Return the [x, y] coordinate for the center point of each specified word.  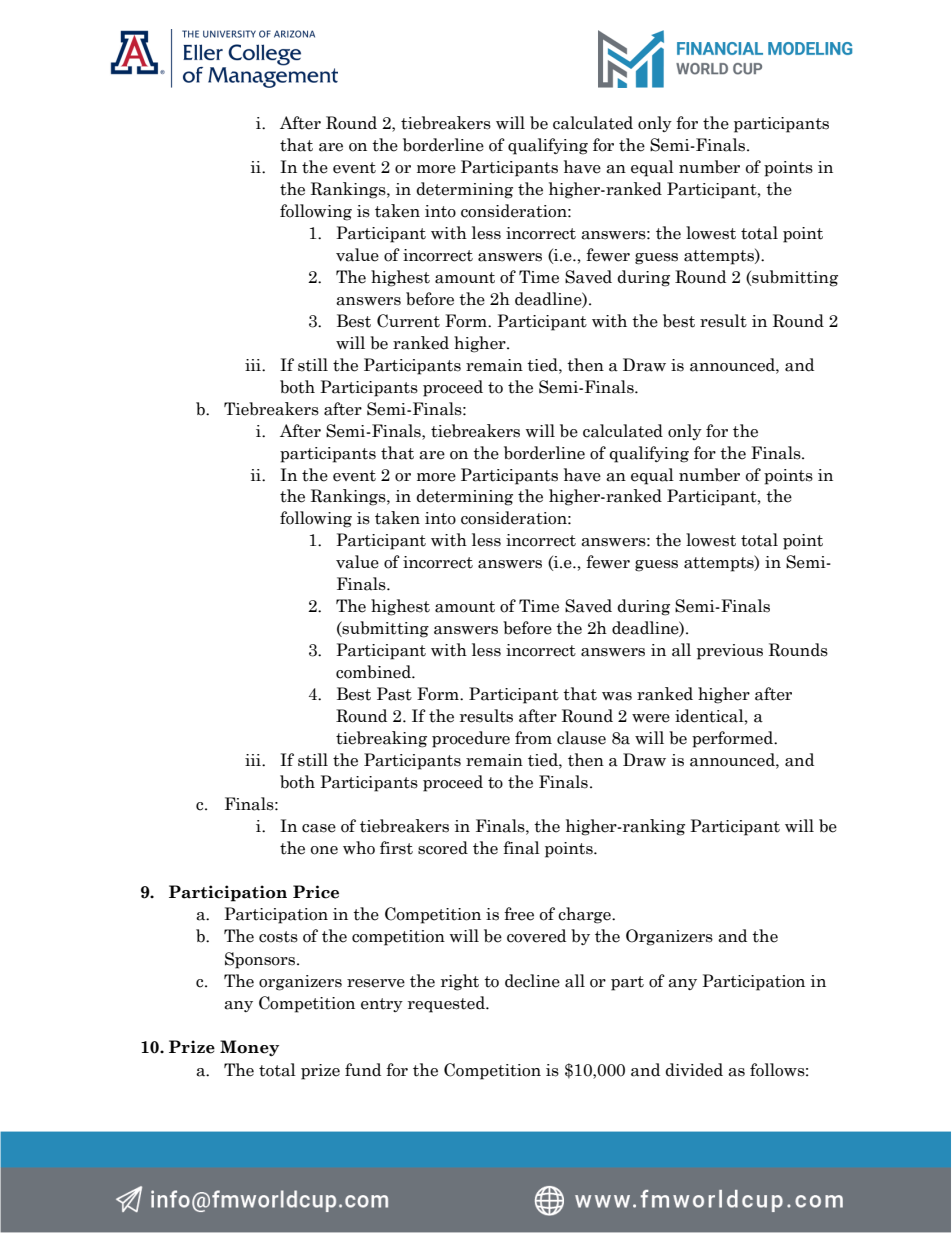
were [651, 718]
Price [316, 892]
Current [408, 321]
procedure [471, 739]
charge [585, 915]
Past [394, 694]
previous [730, 652]
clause [581, 738]
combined [374, 672]
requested [447, 1004]
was [617, 696]
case [319, 828]
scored [443, 848]
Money [249, 1048]
